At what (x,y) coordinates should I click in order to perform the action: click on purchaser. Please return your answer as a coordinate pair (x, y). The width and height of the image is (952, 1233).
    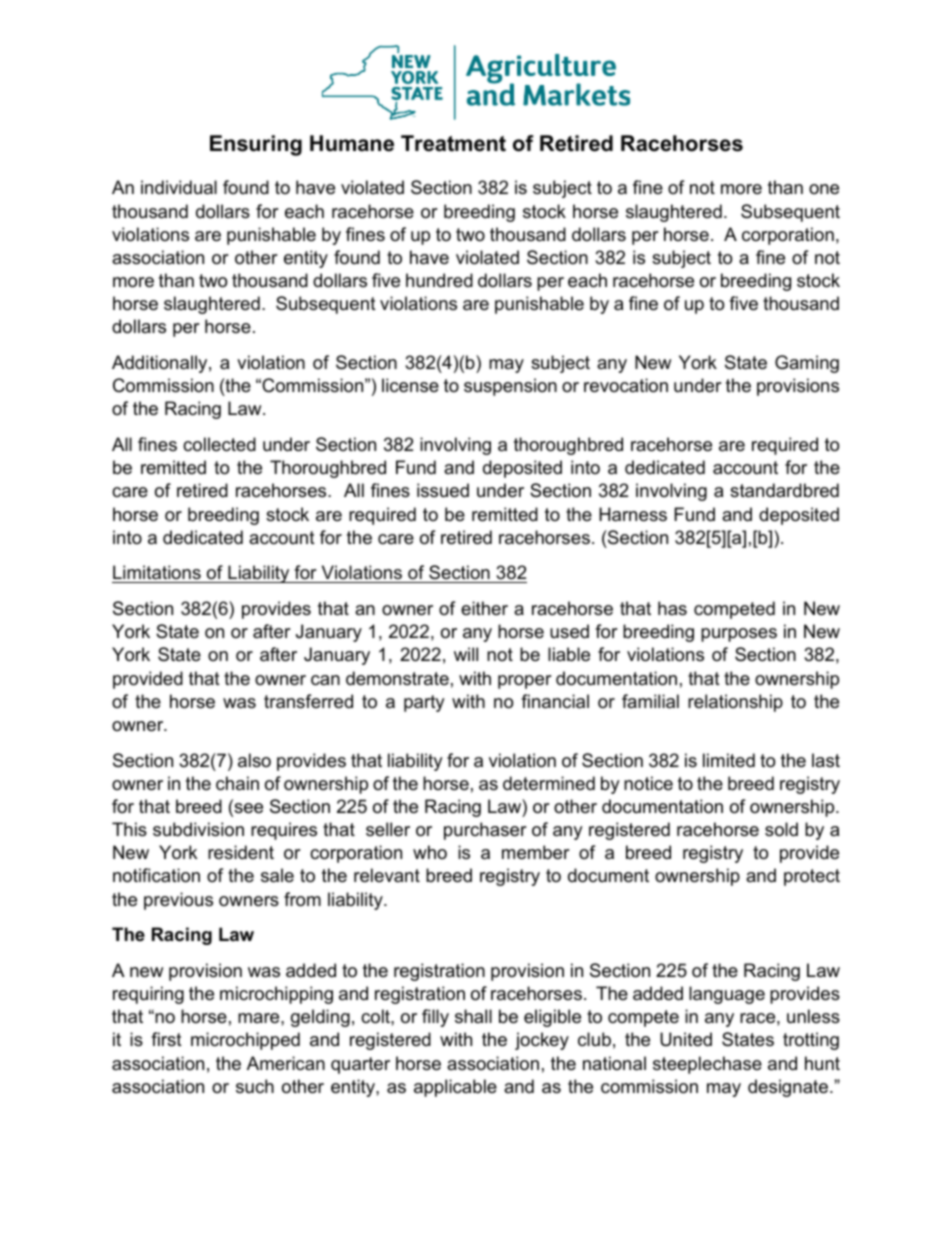
    Looking at the image, I should click on (485, 831).
